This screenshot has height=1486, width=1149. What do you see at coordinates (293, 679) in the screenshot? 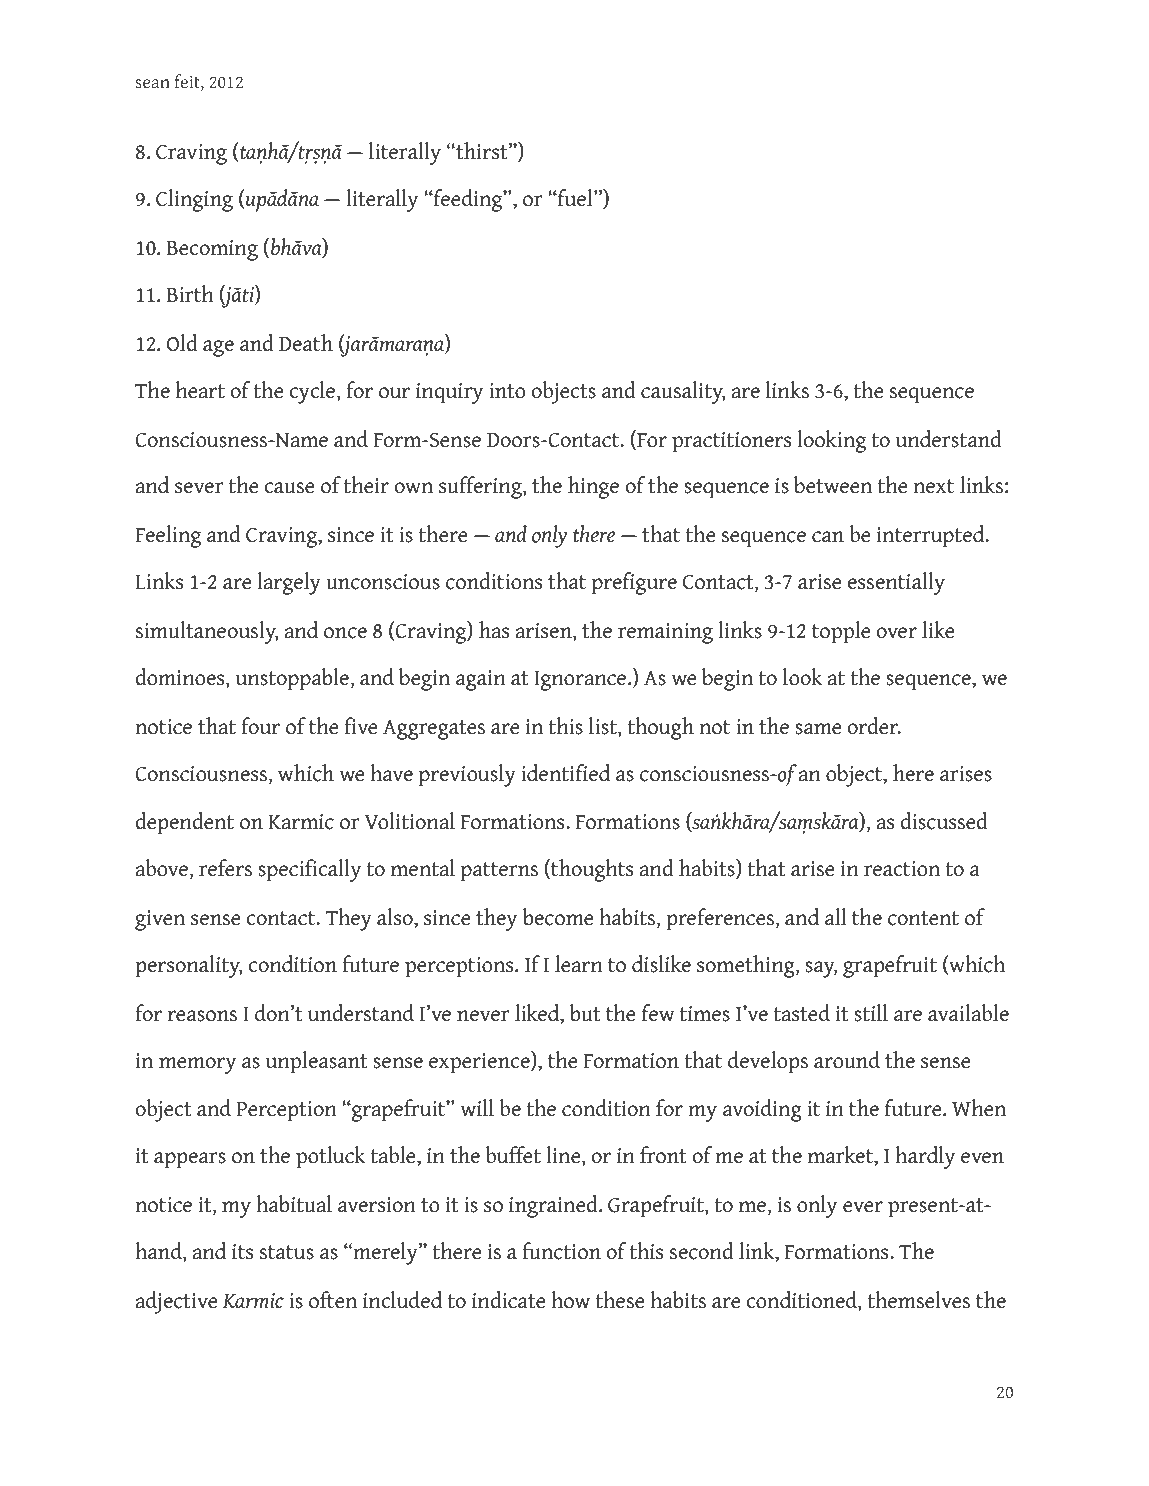
I see `unstoppable` at bounding box center [293, 679].
